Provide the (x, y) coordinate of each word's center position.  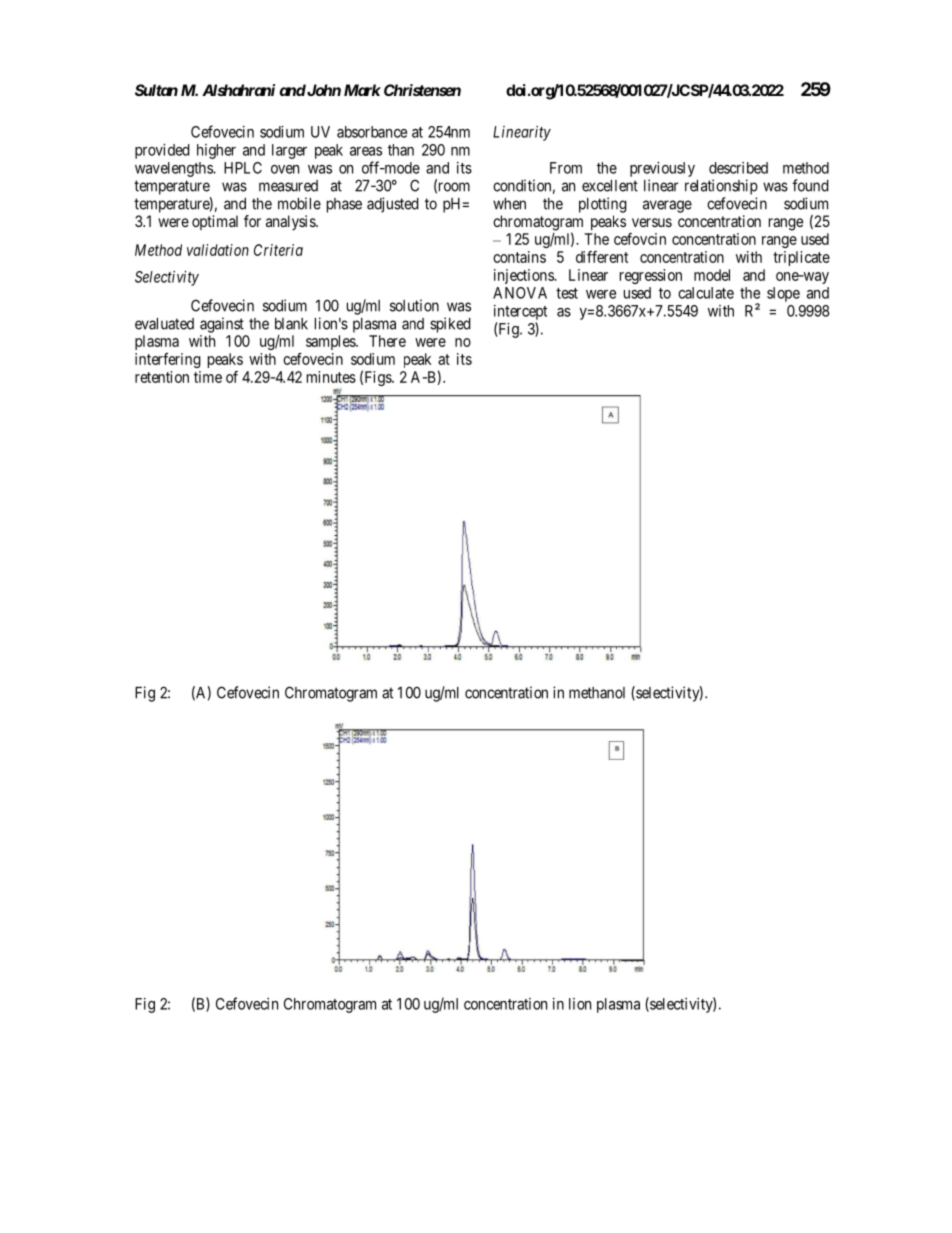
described (738, 168)
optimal (215, 222)
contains (519, 257)
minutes (331, 377)
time (208, 377)
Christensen (422, 90)
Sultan (156, 90)
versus (652, 222)
